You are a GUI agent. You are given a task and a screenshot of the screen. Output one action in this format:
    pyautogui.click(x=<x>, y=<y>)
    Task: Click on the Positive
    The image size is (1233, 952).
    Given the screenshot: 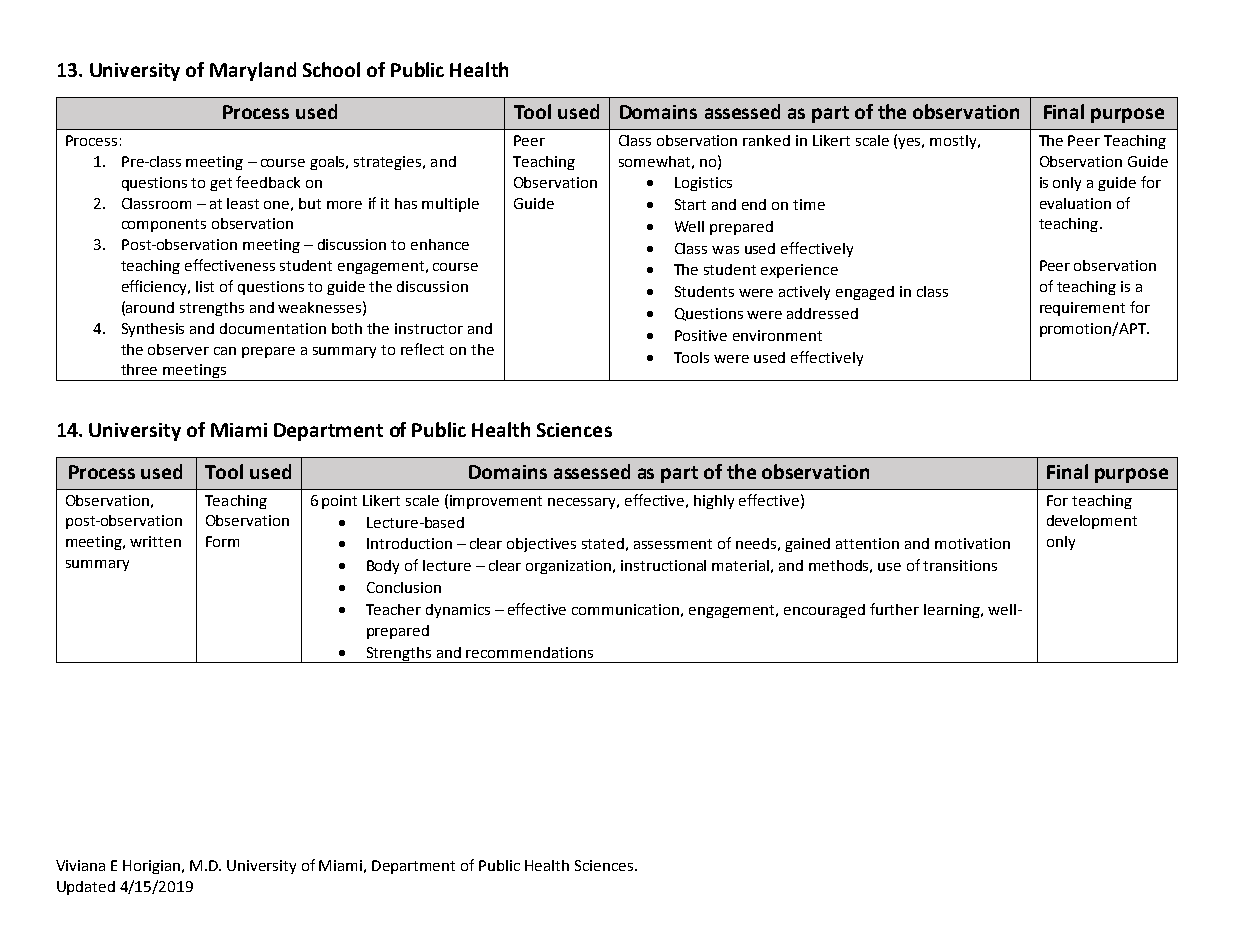 What is the action you would take?
    pyautogui.click(x=701, y=335)
